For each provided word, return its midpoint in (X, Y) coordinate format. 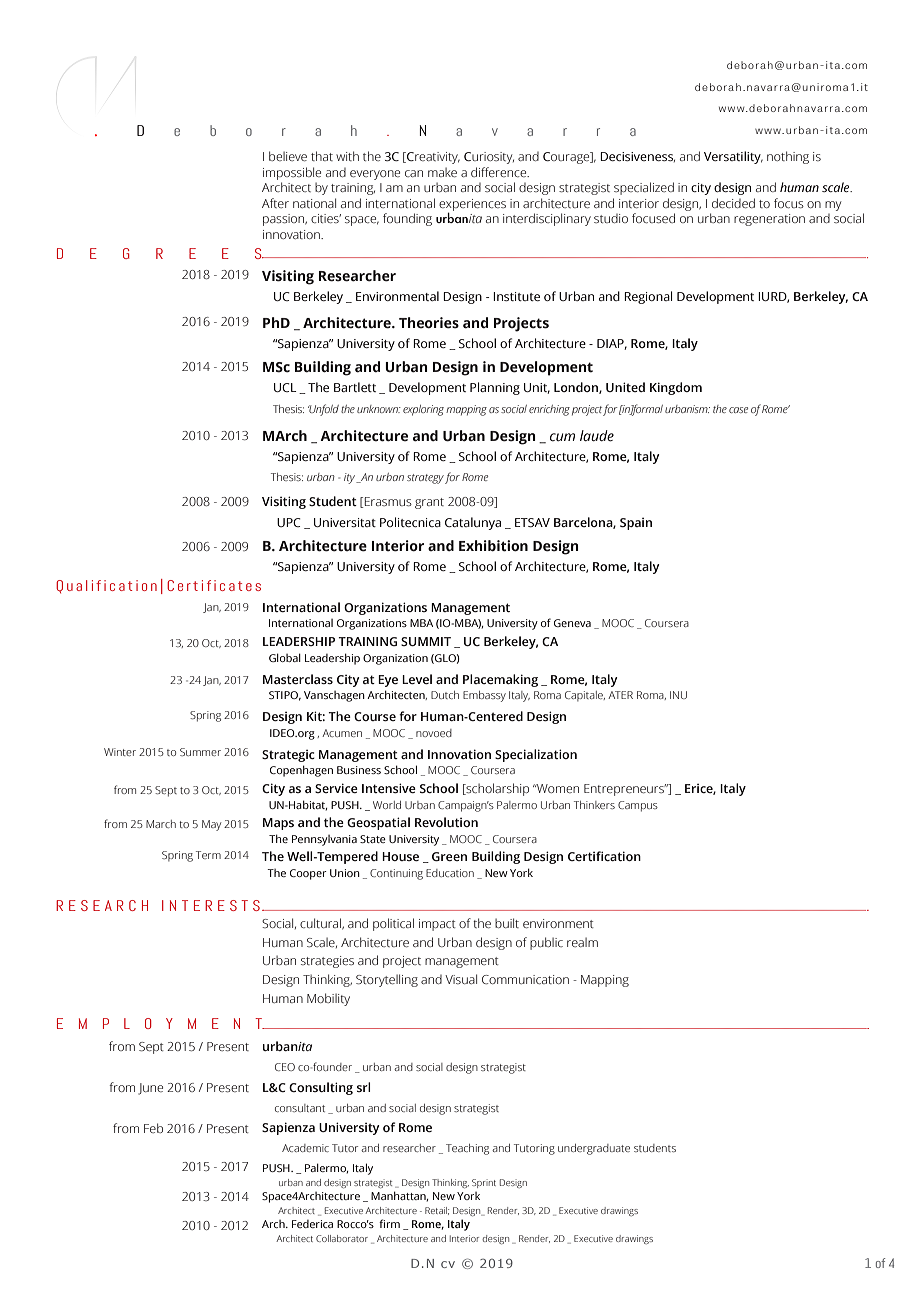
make (442, 172)
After (275, 203)
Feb (153, 1128)
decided (733, 203)
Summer (200, 752)
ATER (620, 695)
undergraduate (594, 1149)
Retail (437, 1211)
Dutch (445, 695)
